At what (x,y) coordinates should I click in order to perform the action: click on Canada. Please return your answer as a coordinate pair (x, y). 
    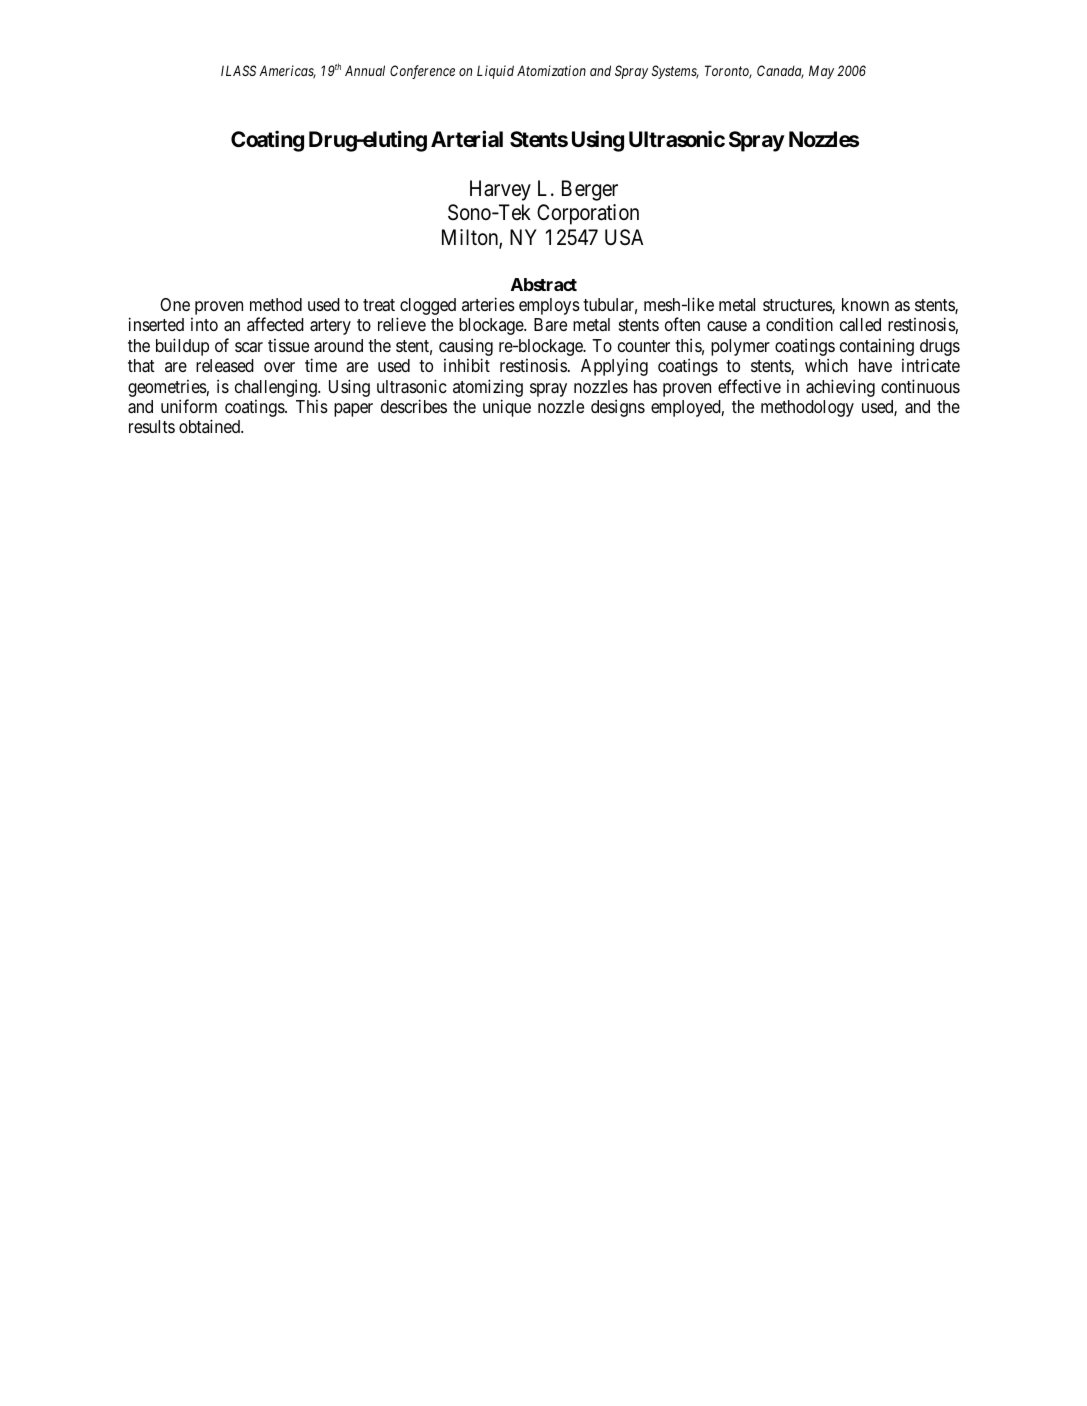
    Looking at the image, I should click on (780, 72).
